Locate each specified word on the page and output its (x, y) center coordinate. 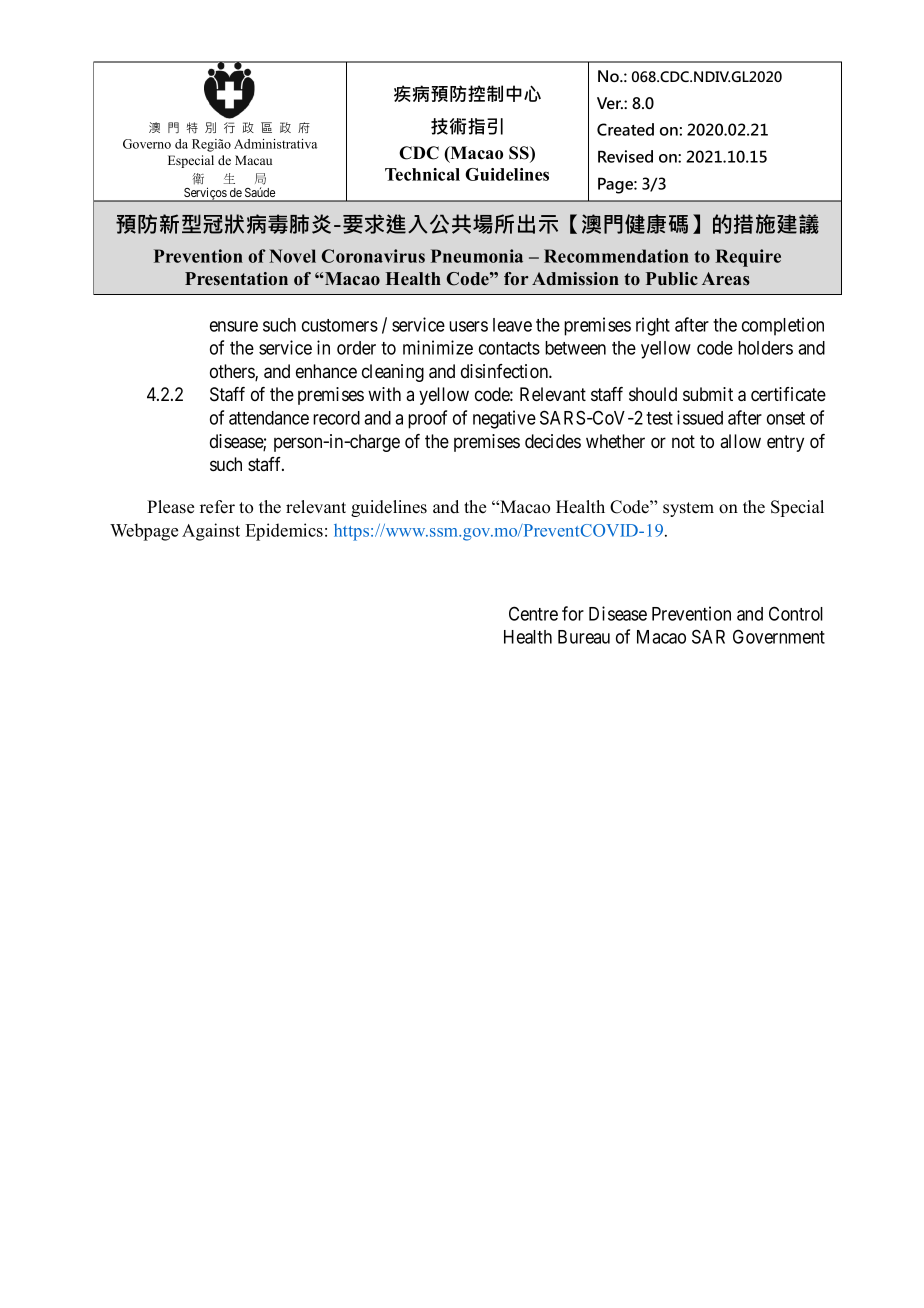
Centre (533, 613)
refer (217, 507)
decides (553, 441)
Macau (253, 160)
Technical (422, 174)
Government (779, 636)
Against (211, 532)
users (468, 326)
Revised (625, 156)
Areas (726, 279)
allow (740, 441)
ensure (234, 326)
